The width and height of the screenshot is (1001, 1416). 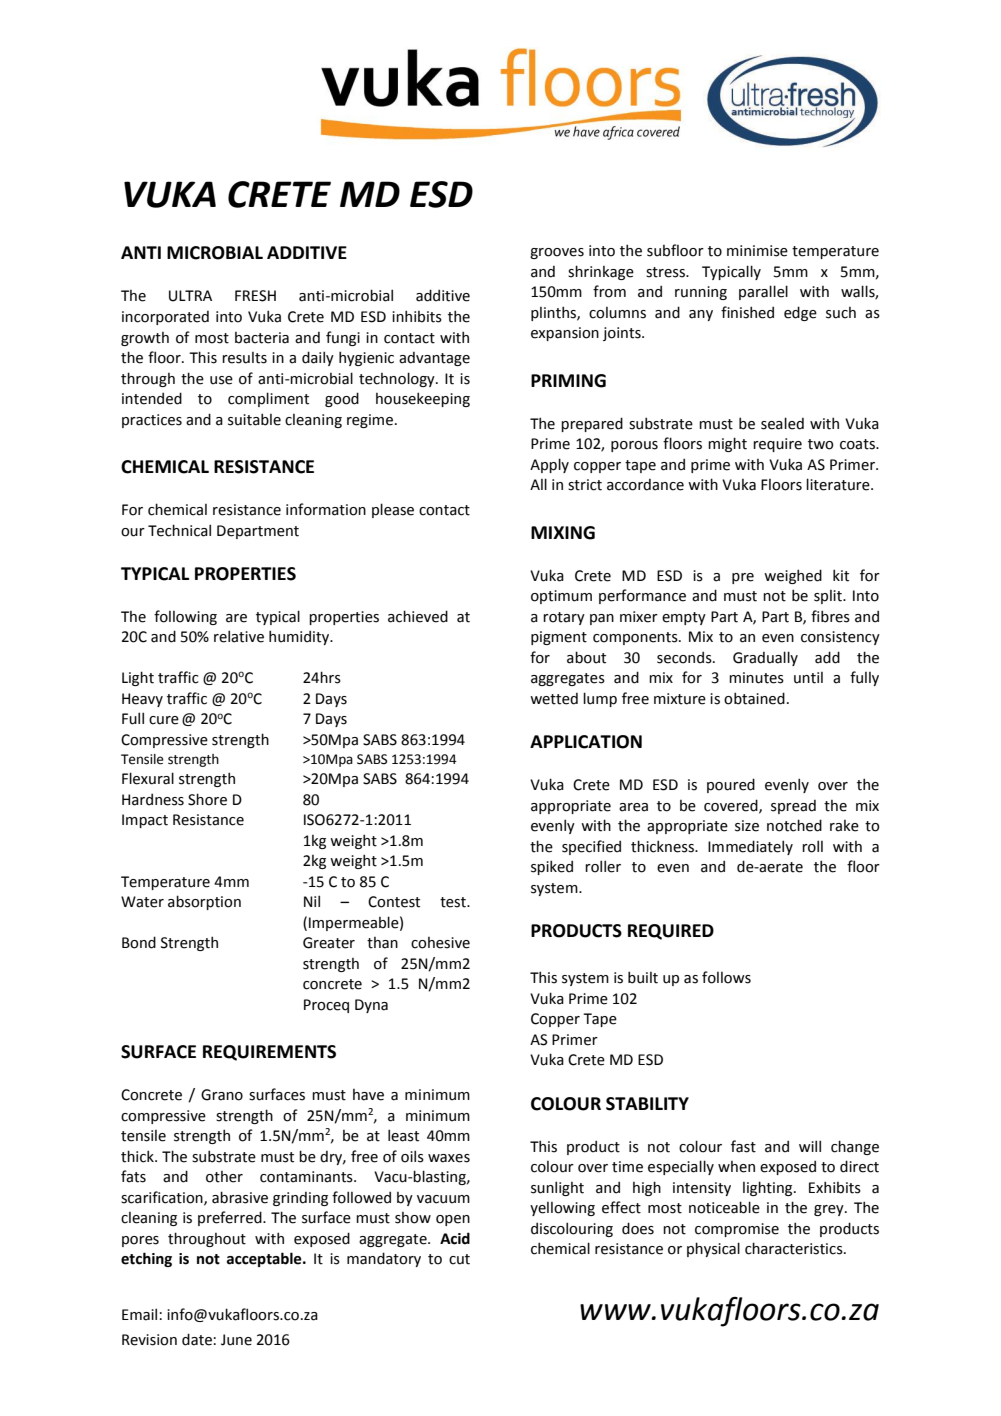 I want to click on characteristics, so click(x=795, y=1248).
